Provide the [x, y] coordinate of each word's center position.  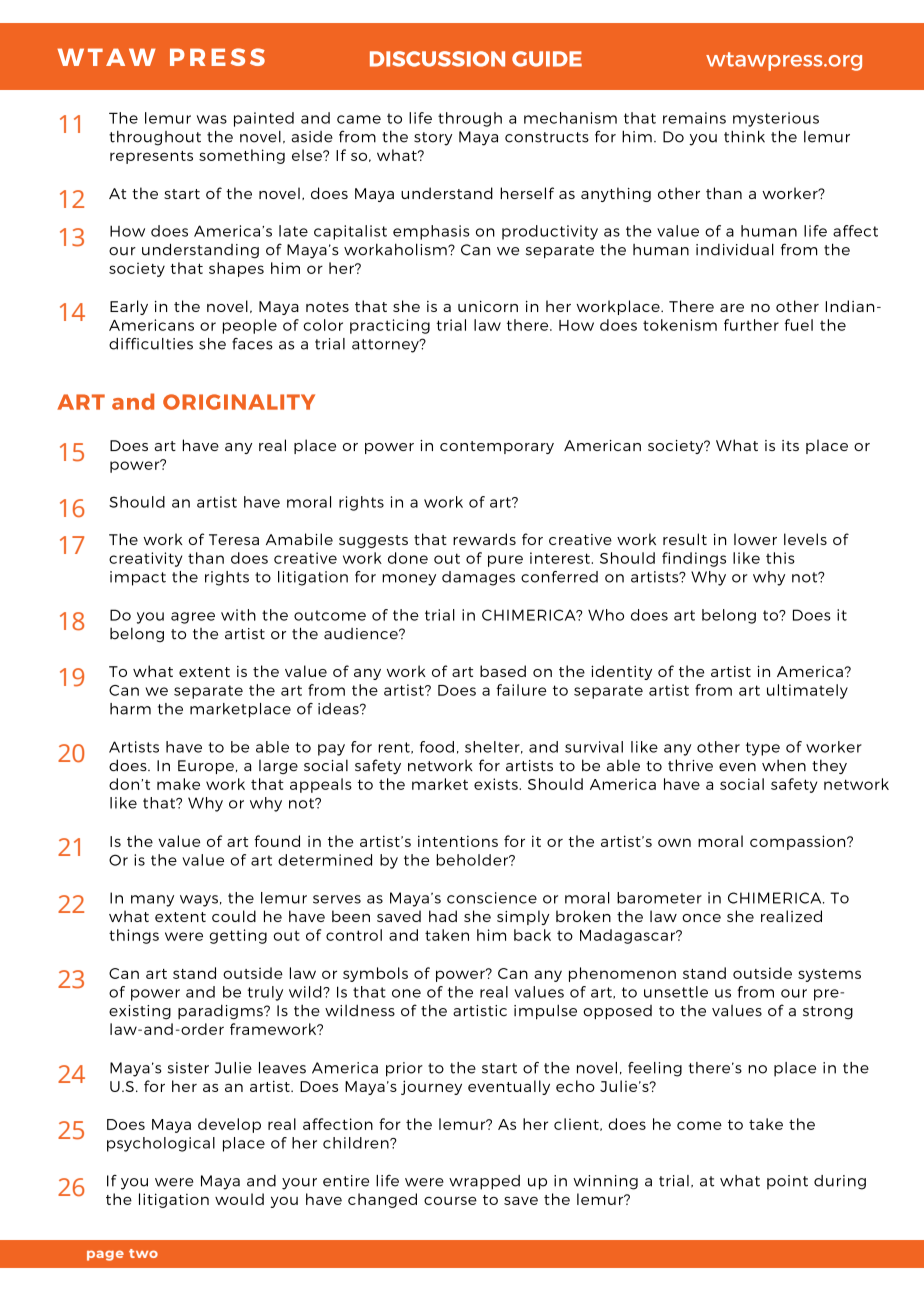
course [450, 1200]
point [787, 1182]
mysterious [776, 119]
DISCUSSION [437, 59]
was [212, 119]
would [239, 1199]
